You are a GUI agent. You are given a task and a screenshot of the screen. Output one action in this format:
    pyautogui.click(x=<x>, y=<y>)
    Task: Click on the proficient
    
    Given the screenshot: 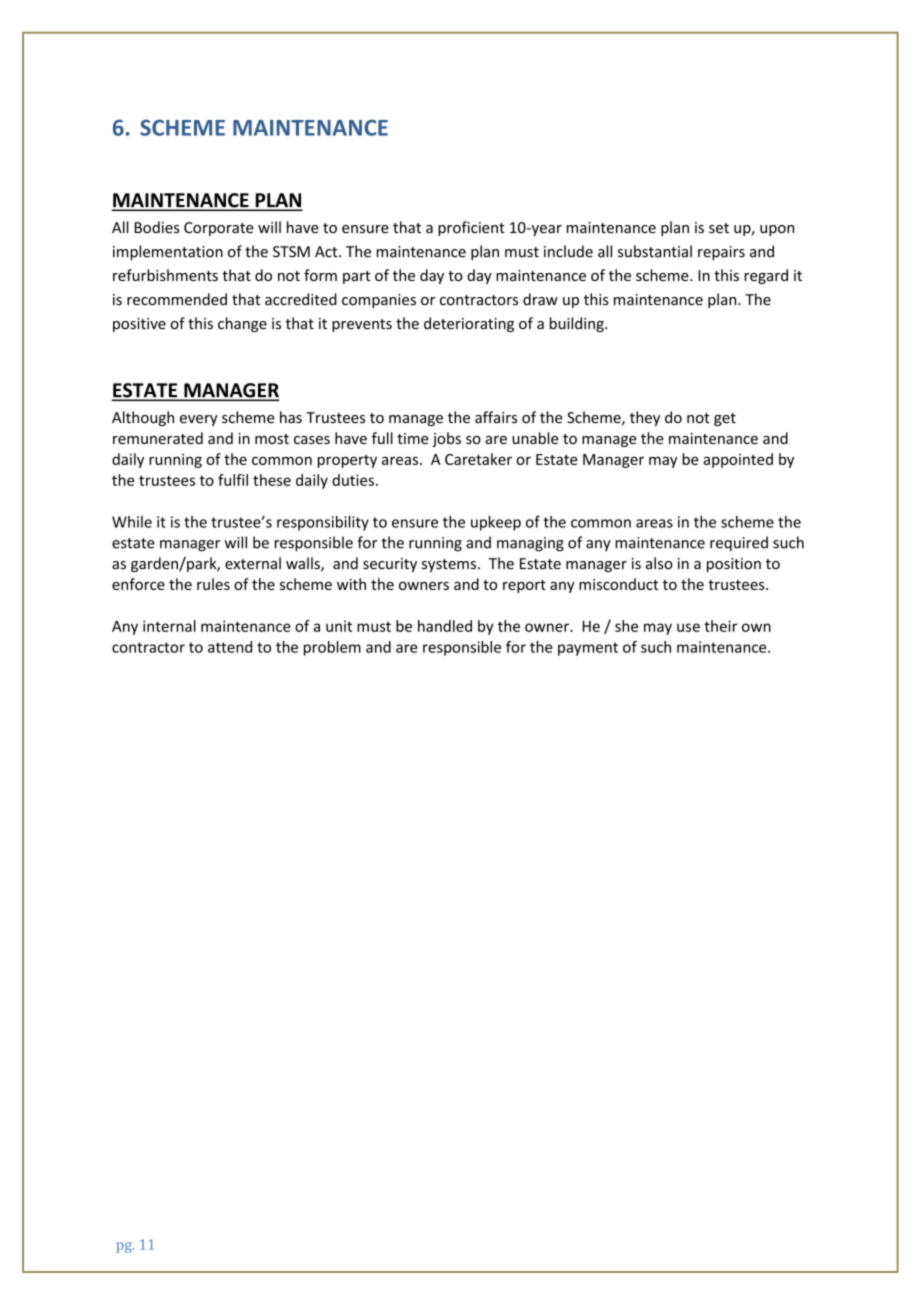 What is the action you would take?
    pyautogui.click(x=471, y=228)
